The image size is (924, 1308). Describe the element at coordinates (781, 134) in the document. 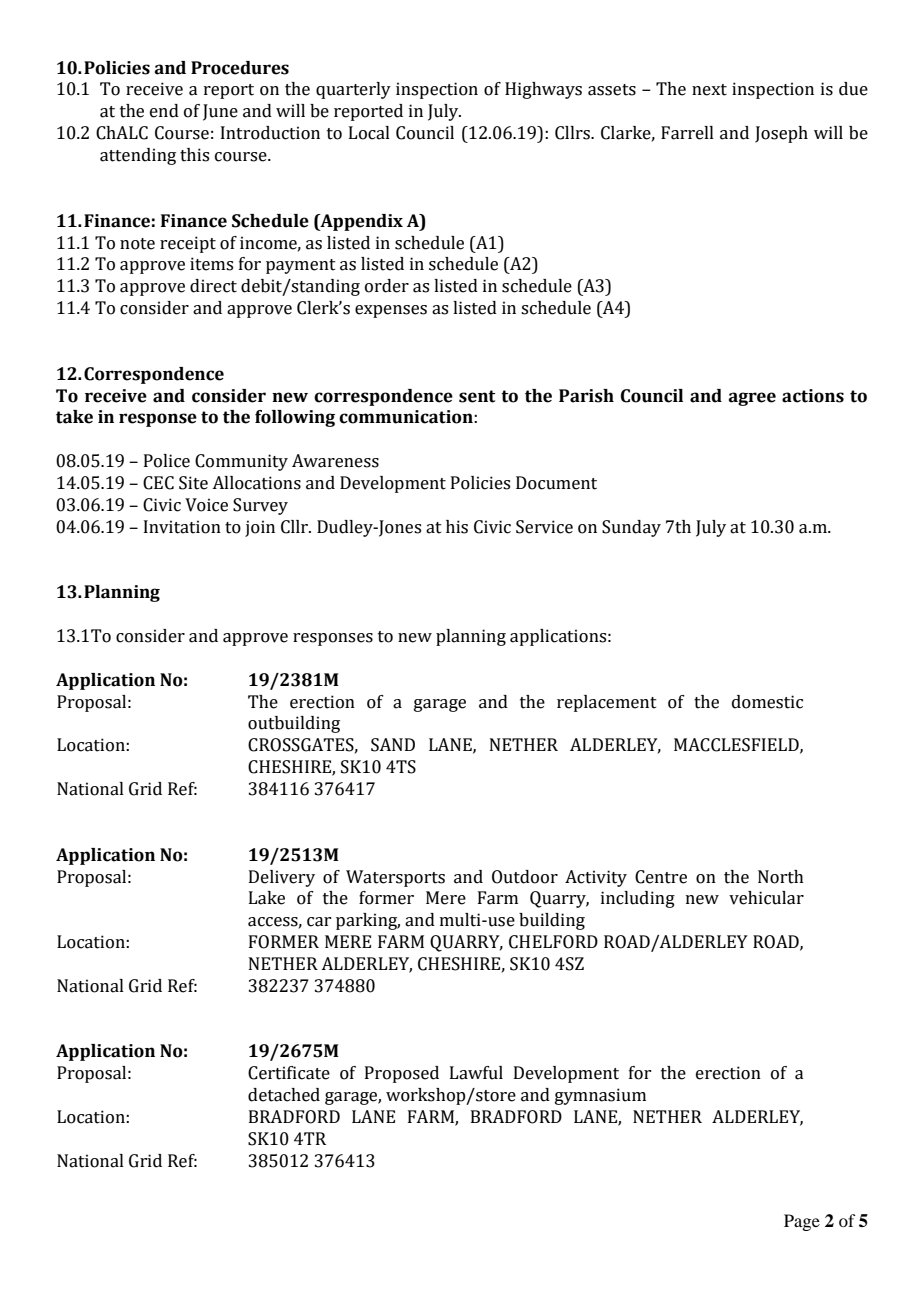

I see `Joseph` at that location.
